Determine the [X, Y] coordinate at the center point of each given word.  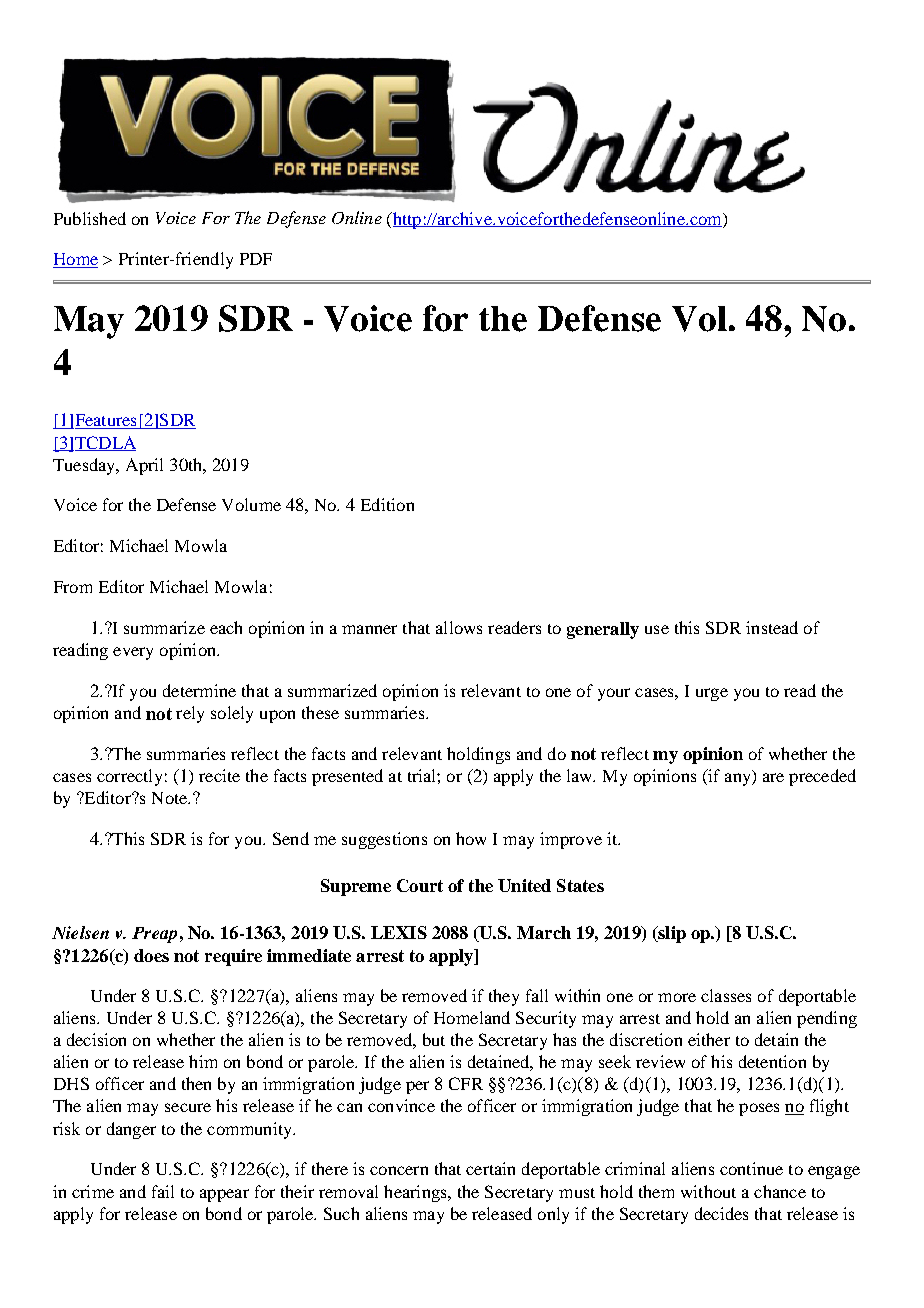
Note [170, 798]
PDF [256, 259]
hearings [416, 1193]
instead [772, 627]
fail [163, 1191]
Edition [387, 504]
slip [671, 934]
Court [420, 885]
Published [90, 218]
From [73, 587]
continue [751, 1168]
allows [459, 627]
